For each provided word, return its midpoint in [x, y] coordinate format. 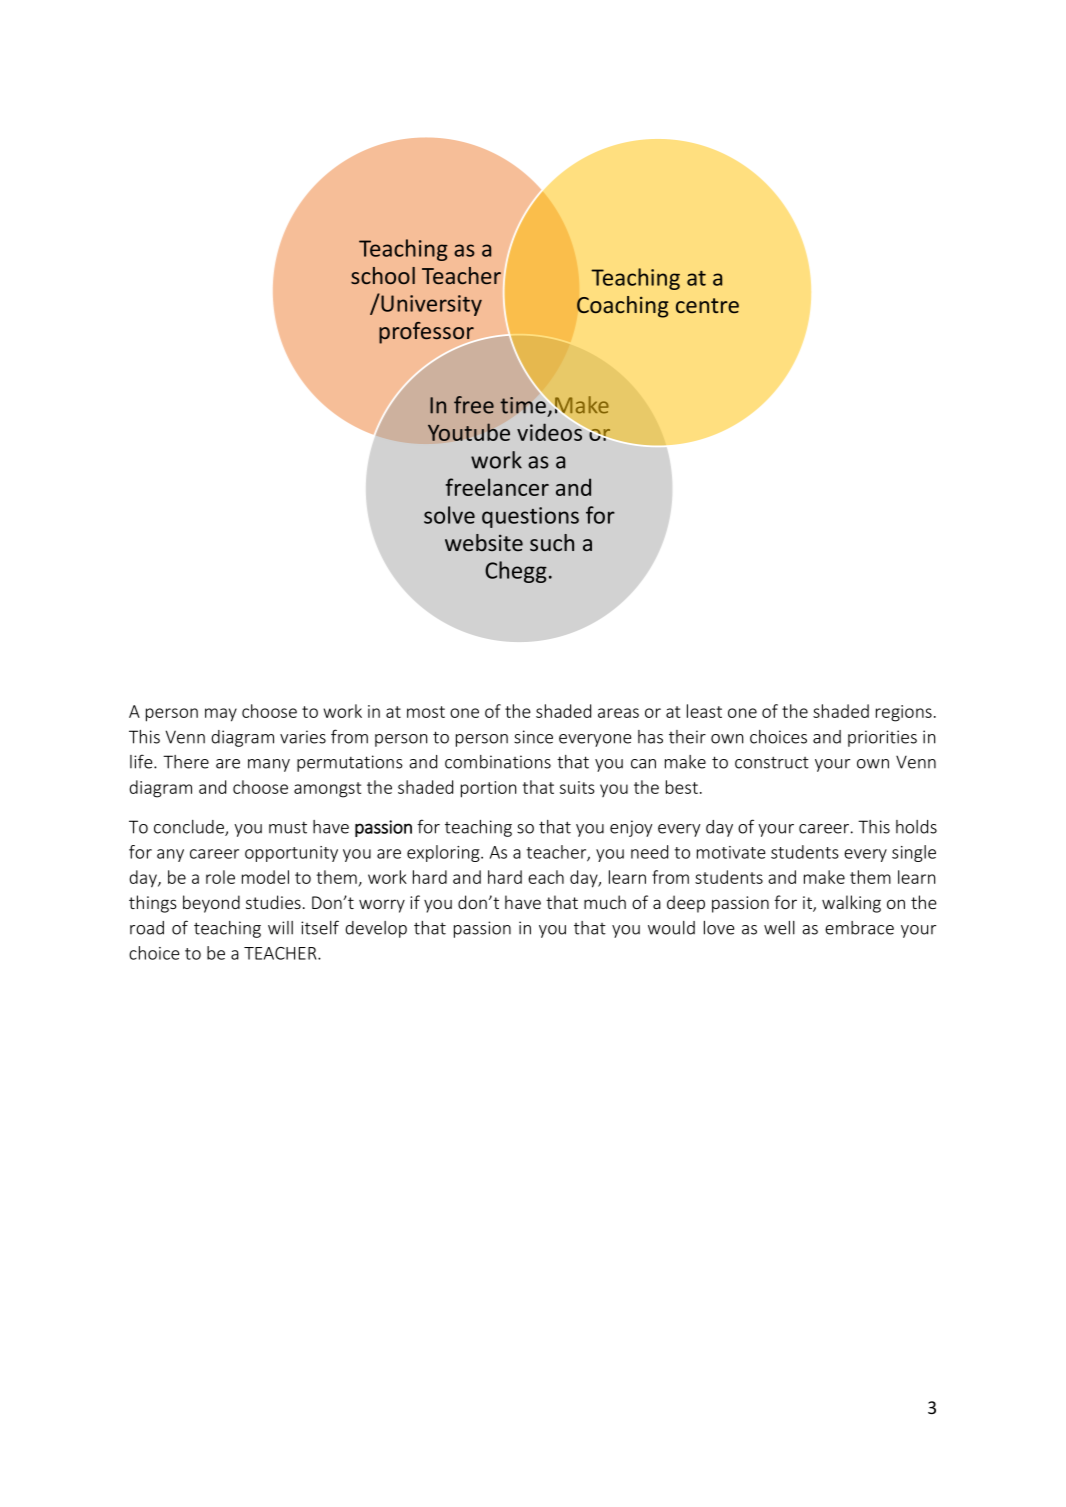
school [383, 275]
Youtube [469, 432]
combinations [498, 762]
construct [772, 762]
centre [707, 305]
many [269, 765]
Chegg [516, 572]
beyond [211, 904]
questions [530, 517]
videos [549, 432]
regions [904, 713]
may [221, 715]
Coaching [623, 307]
